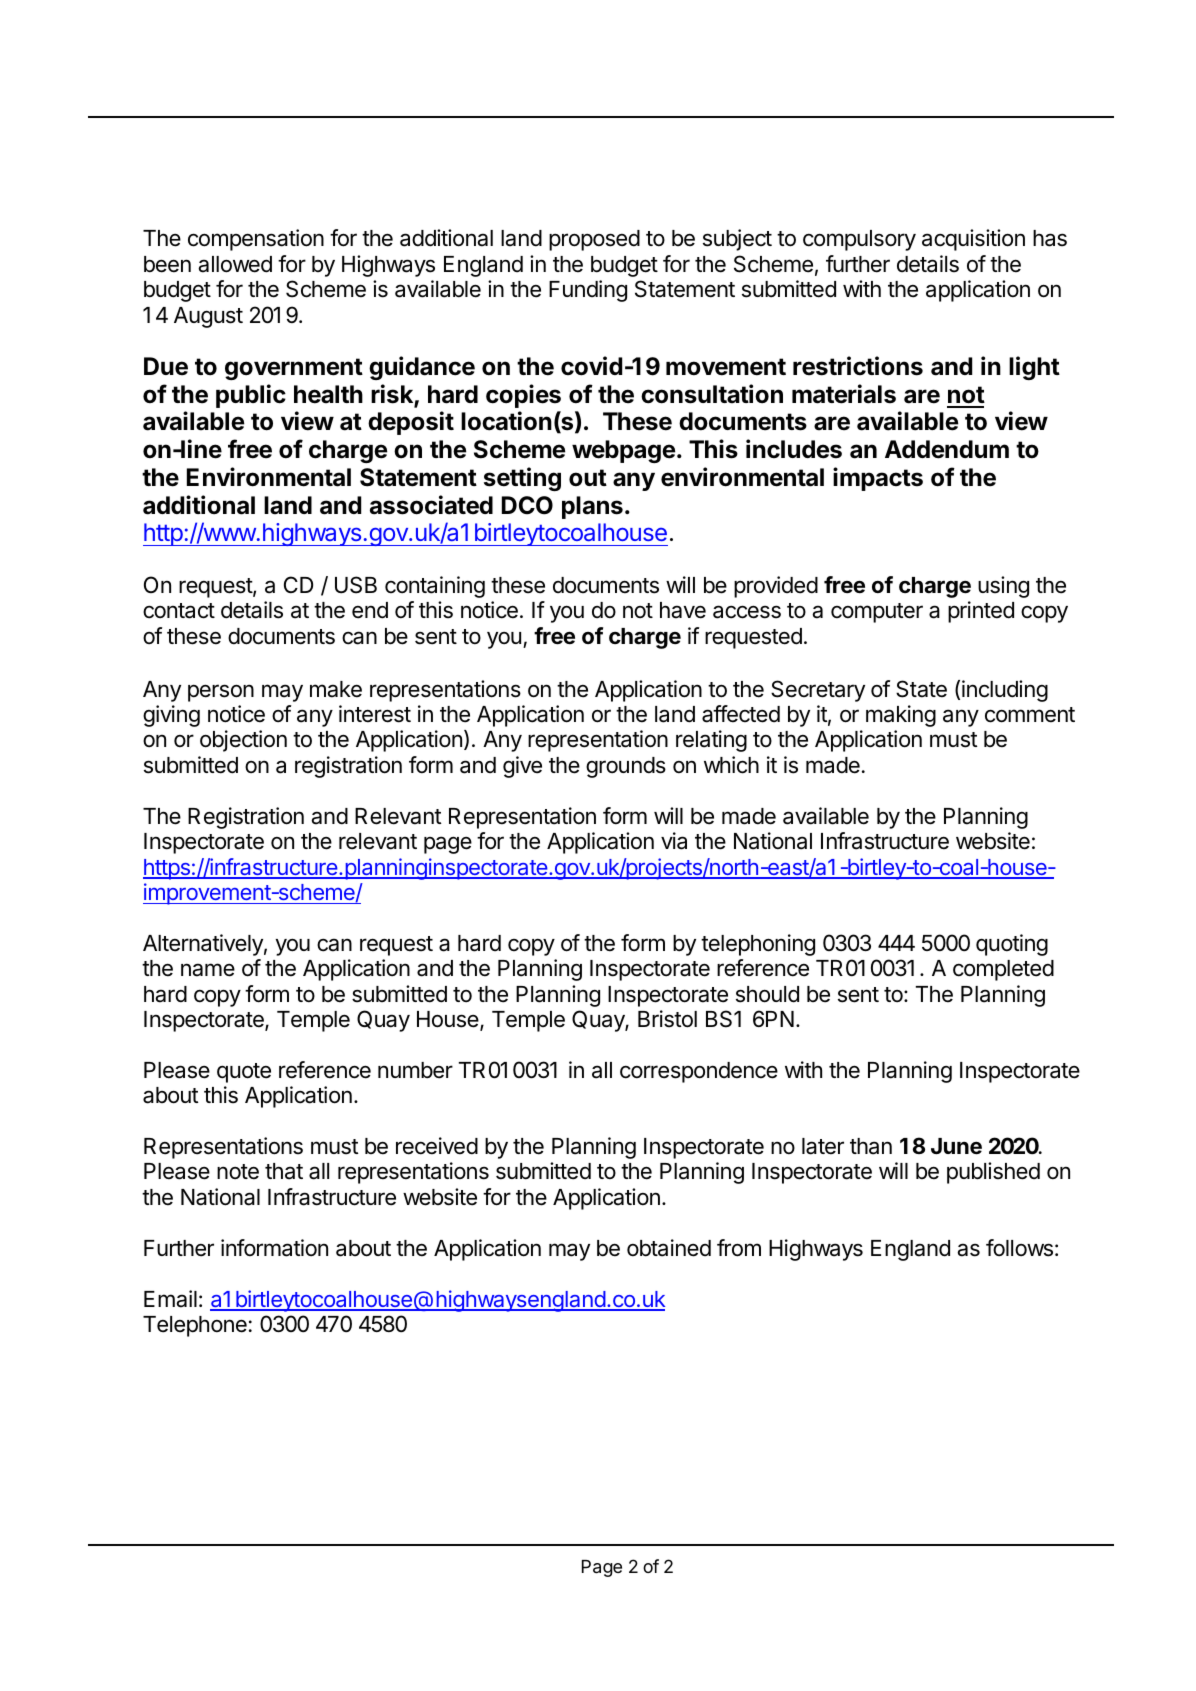 This screenshot has width=1196, height=1691. What do you see at coordinates (235, 264) in the screenshot?
I see `allowed` at bounding box center [235, 264].
